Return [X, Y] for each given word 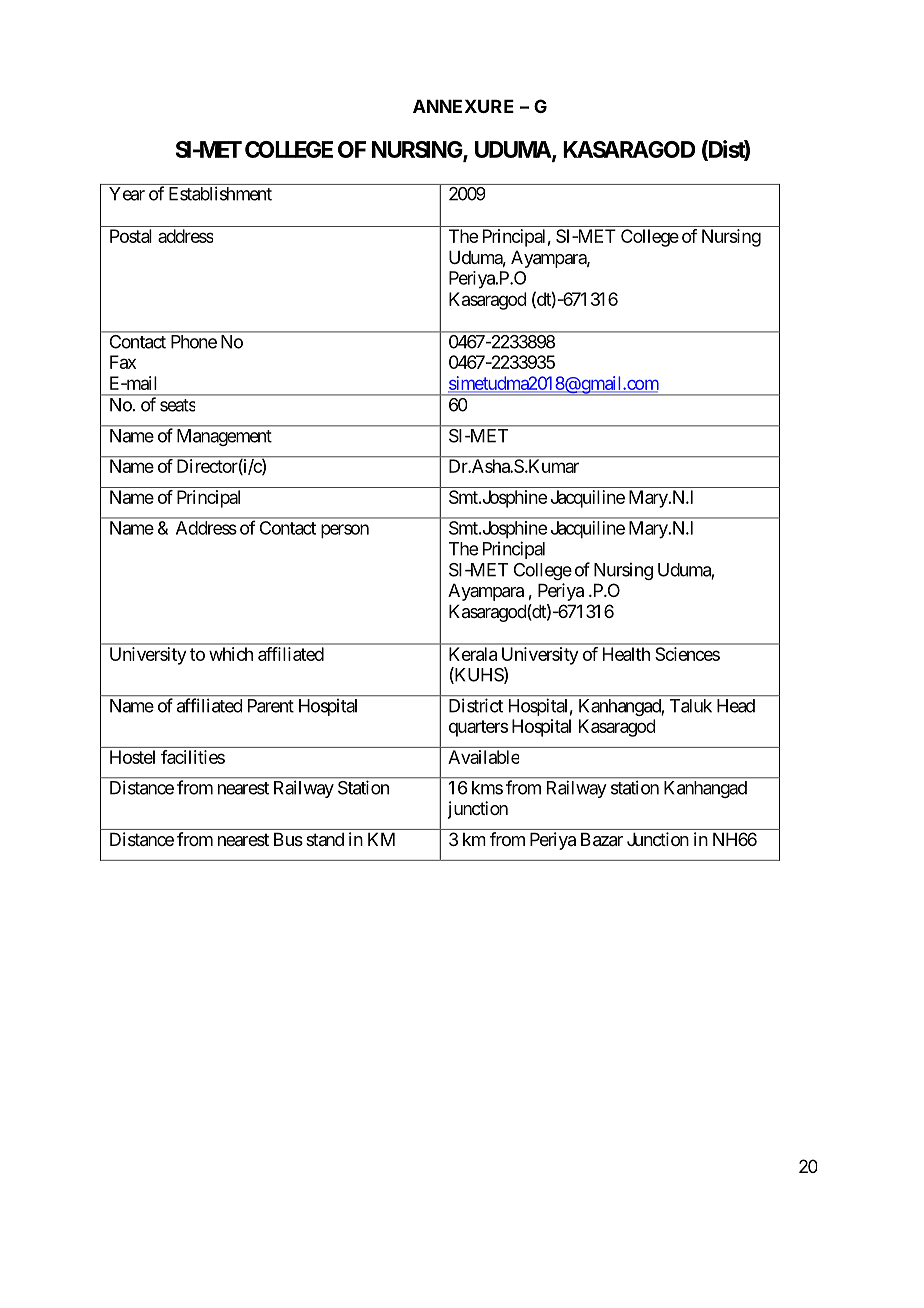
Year [127, 194]
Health [626, 654]
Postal [131, 236]
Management [224, 437]
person [345, 531]
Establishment [220, 193]
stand [325, 839]
